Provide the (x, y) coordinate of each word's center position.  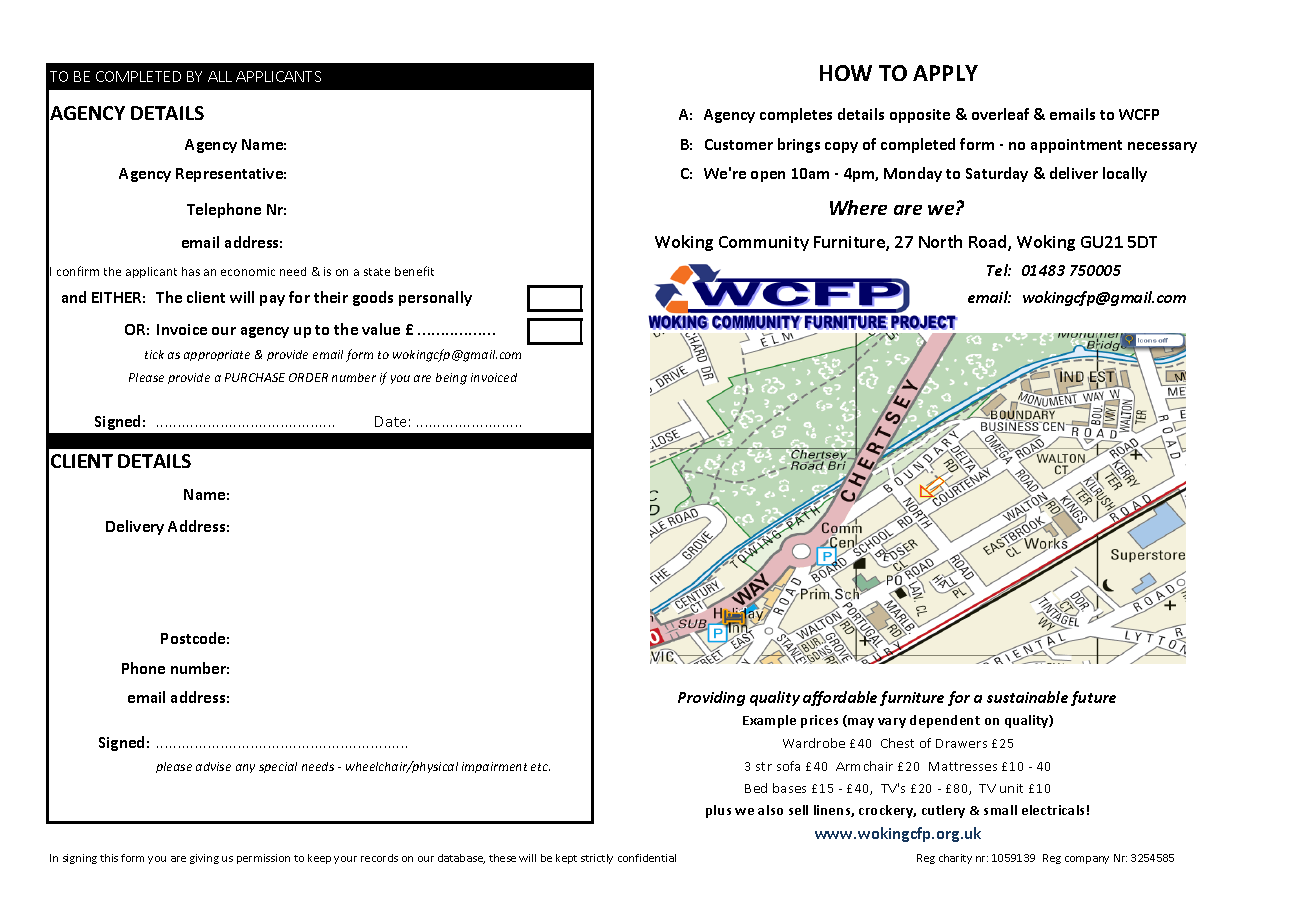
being (451, 379)
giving (204, 859)
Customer (739, 144)
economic (248, 271)
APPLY (945, 73)
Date (390, 421)
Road (989, 243)
